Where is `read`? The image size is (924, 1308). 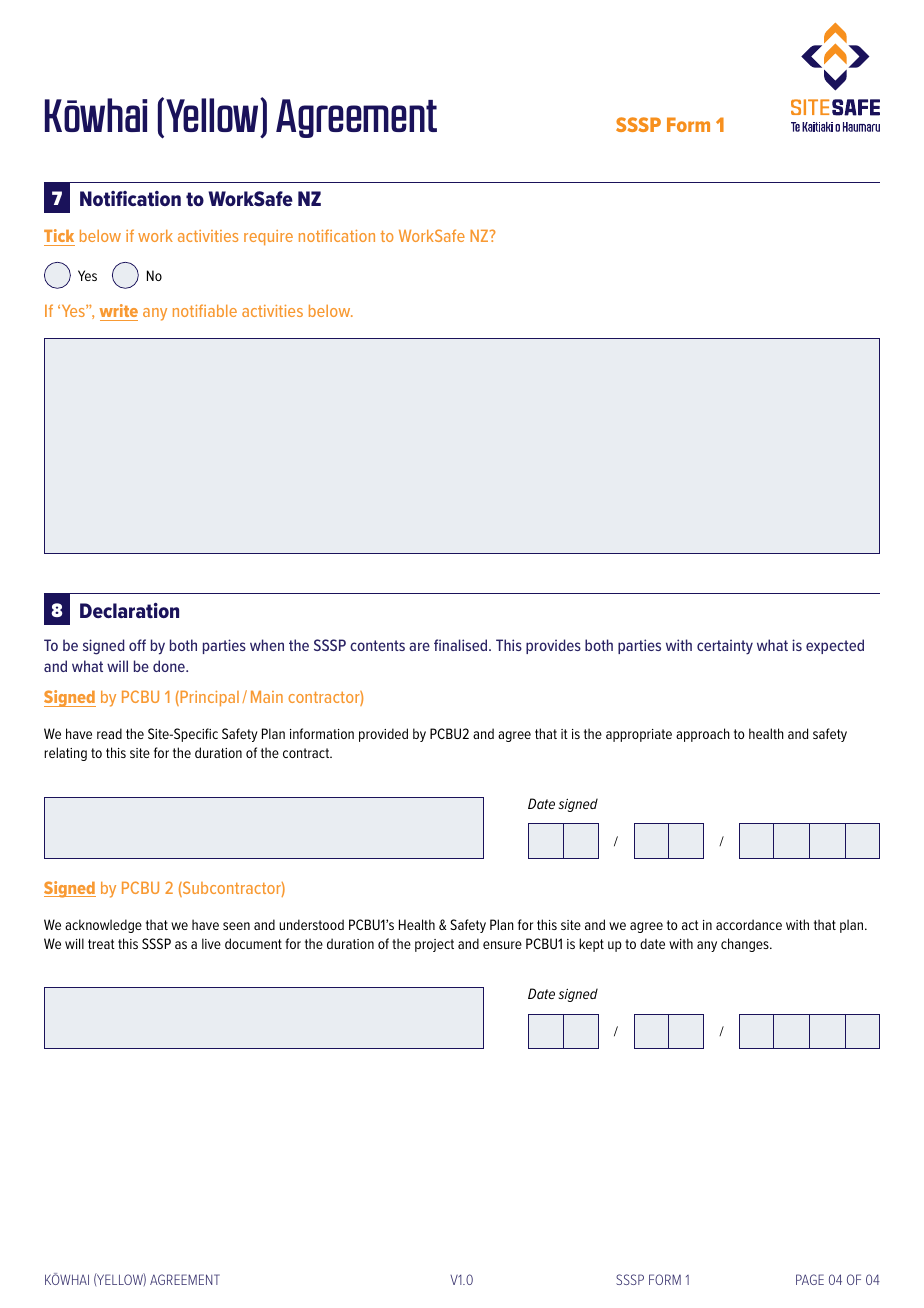 read is located at coordinates (109, 733).
